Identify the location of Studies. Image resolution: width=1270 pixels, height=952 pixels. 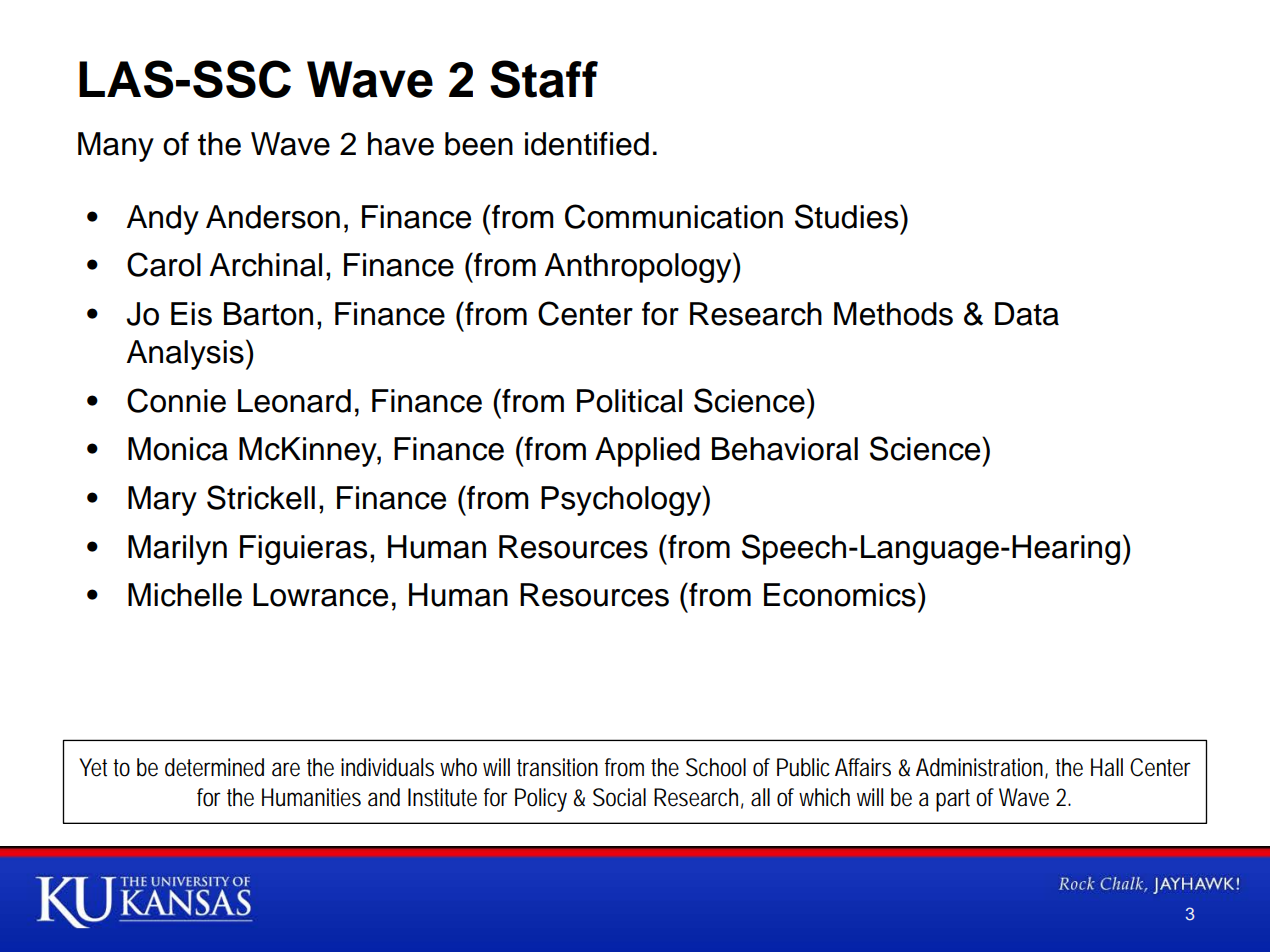
(848, 216).
